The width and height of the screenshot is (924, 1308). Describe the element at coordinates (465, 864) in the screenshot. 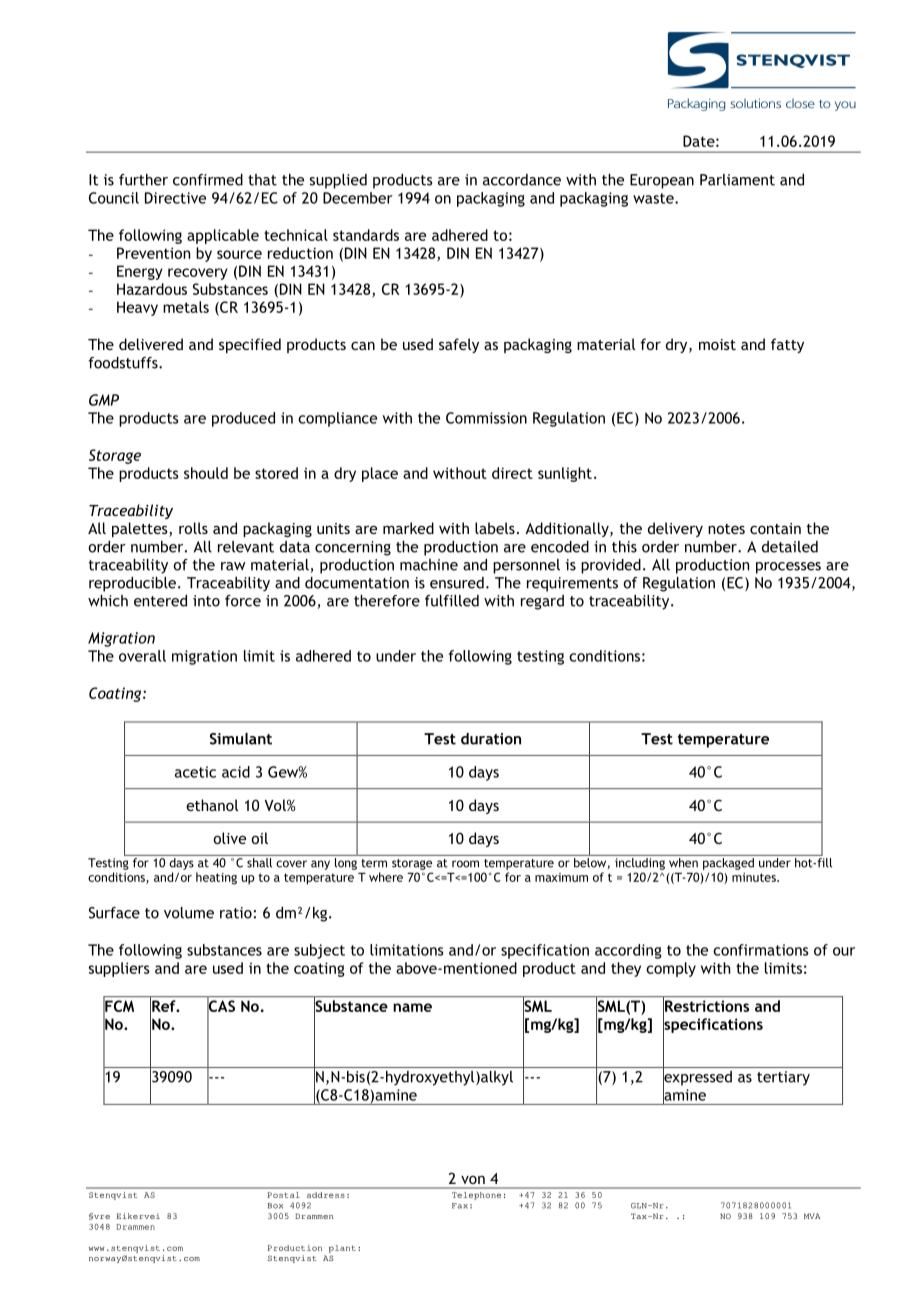

I see `room` at that location.
